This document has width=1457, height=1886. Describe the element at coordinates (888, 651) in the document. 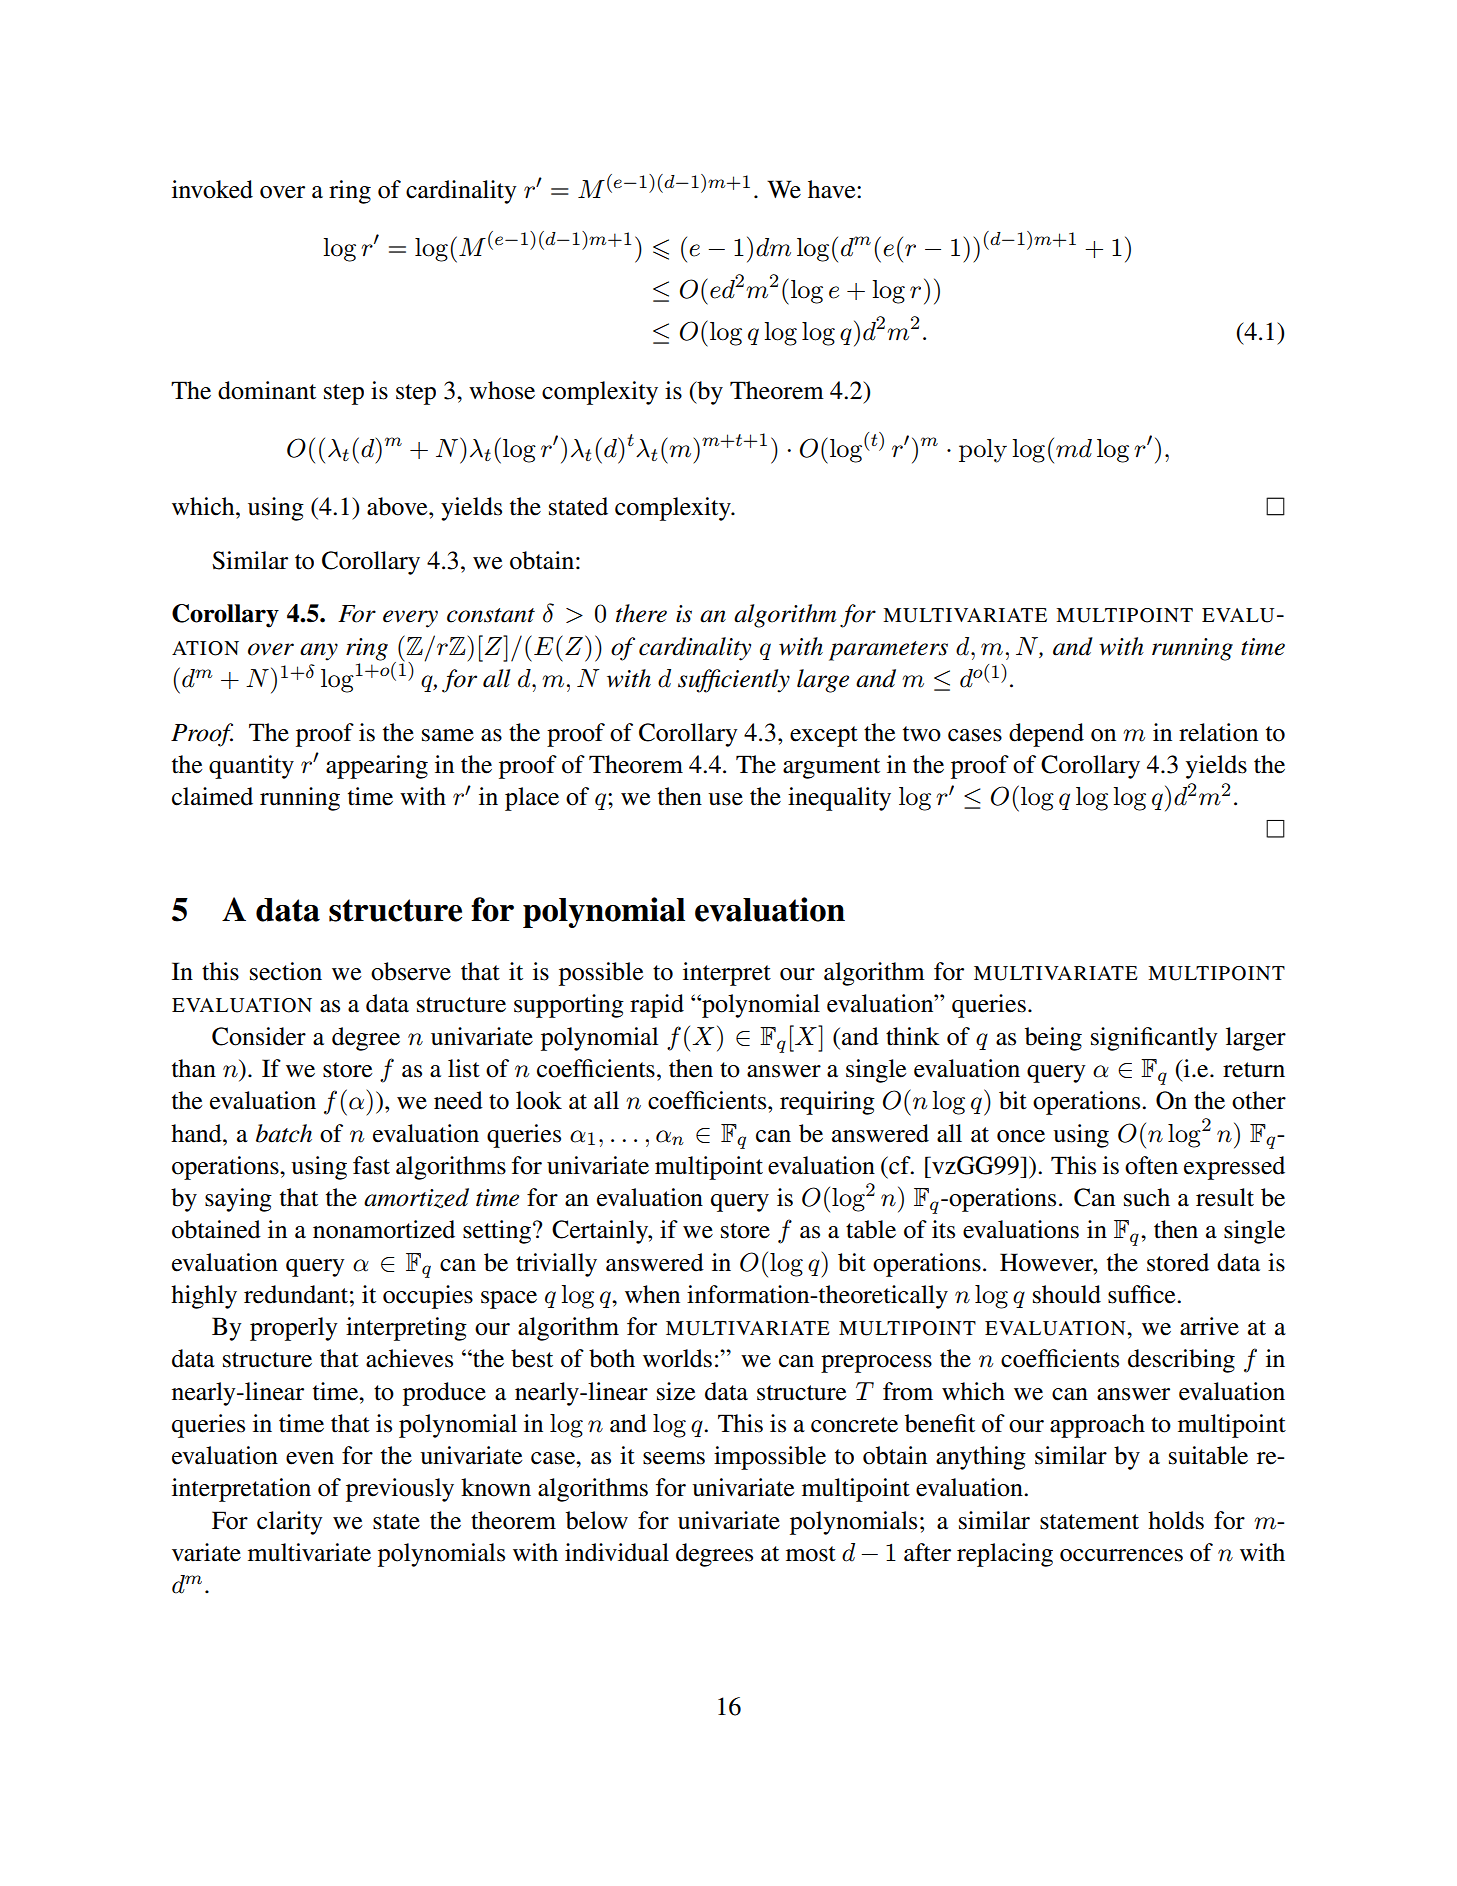

I see `parameters` at that location.
